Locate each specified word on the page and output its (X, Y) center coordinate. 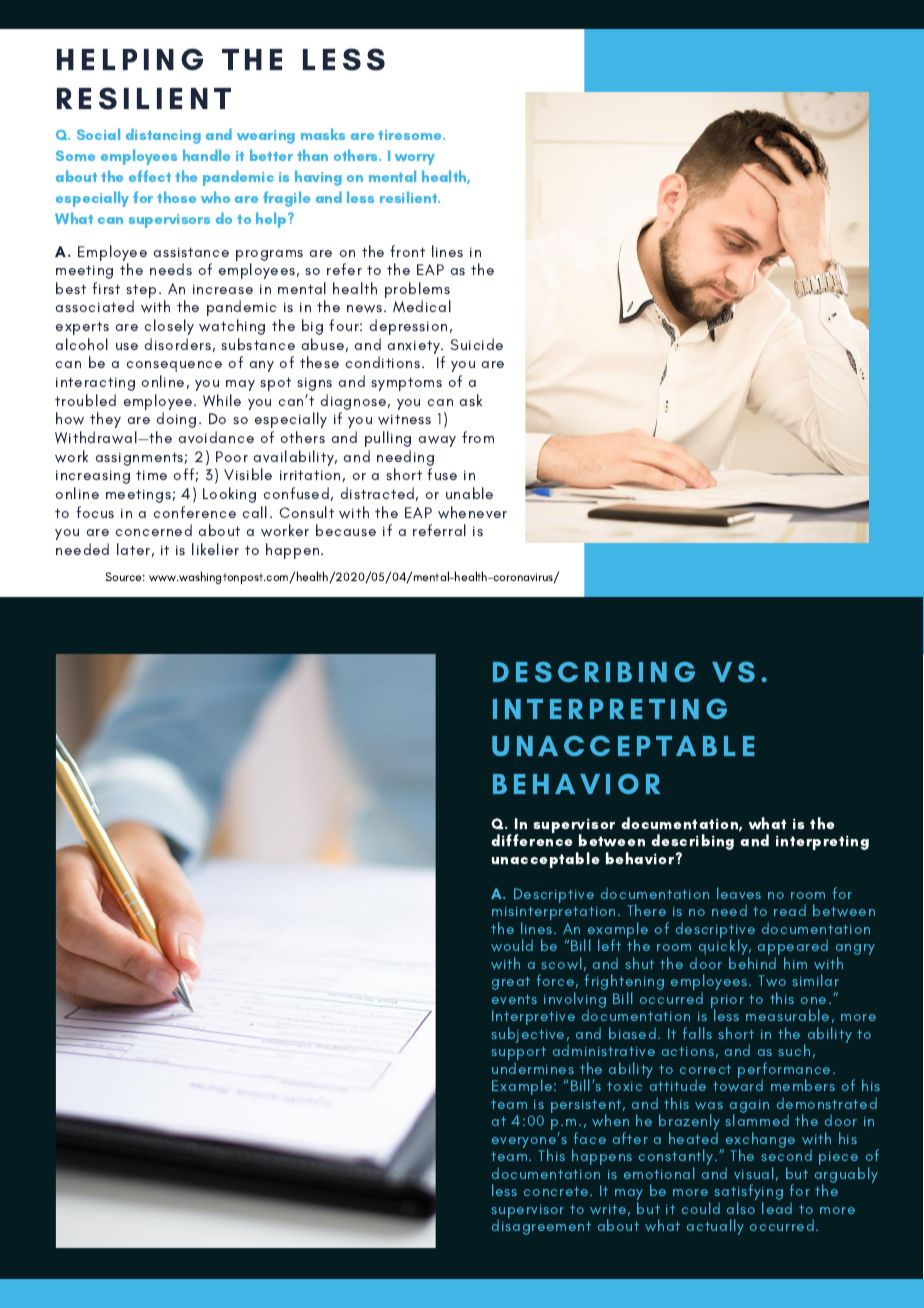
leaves (739, 893)
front (407, 251)
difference (532, 840)
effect (150, 176)
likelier (215, 549)
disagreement (541, 1226)
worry (415, 159)
